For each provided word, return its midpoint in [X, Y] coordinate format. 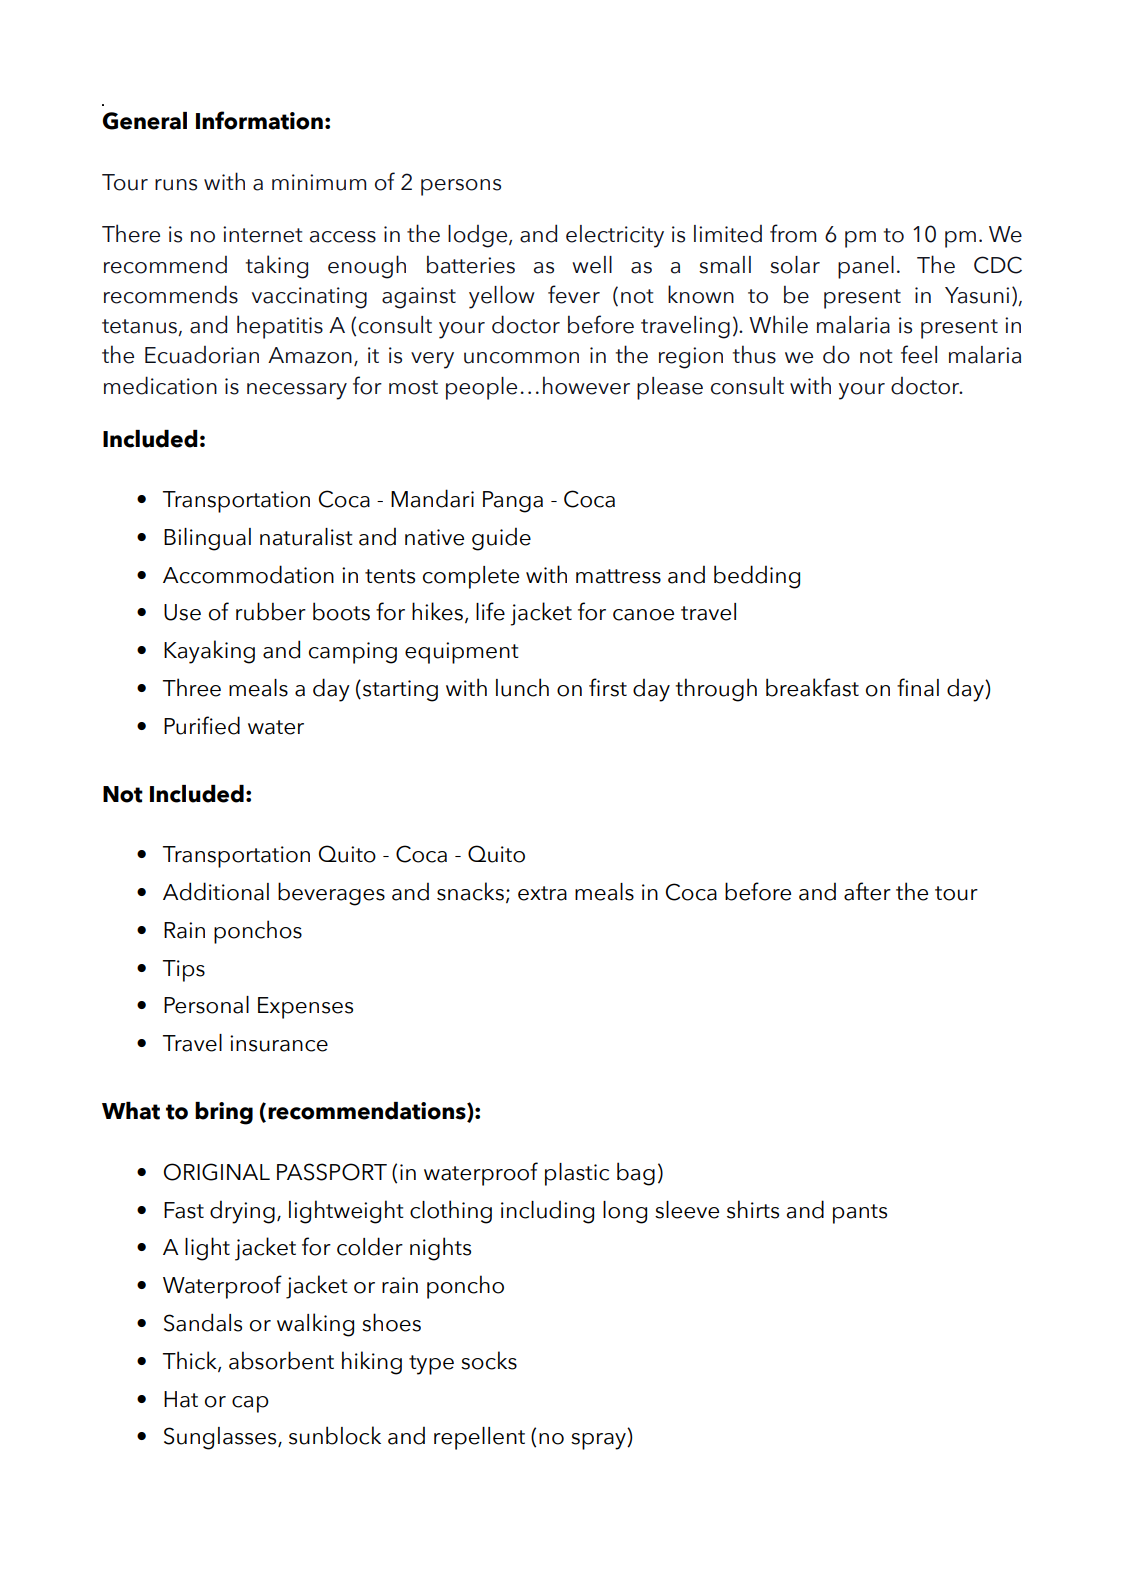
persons [461, 187]
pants [860, 1214]
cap [250, 1404]
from [793, 233]
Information [259, 120]
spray [599, 1441]
